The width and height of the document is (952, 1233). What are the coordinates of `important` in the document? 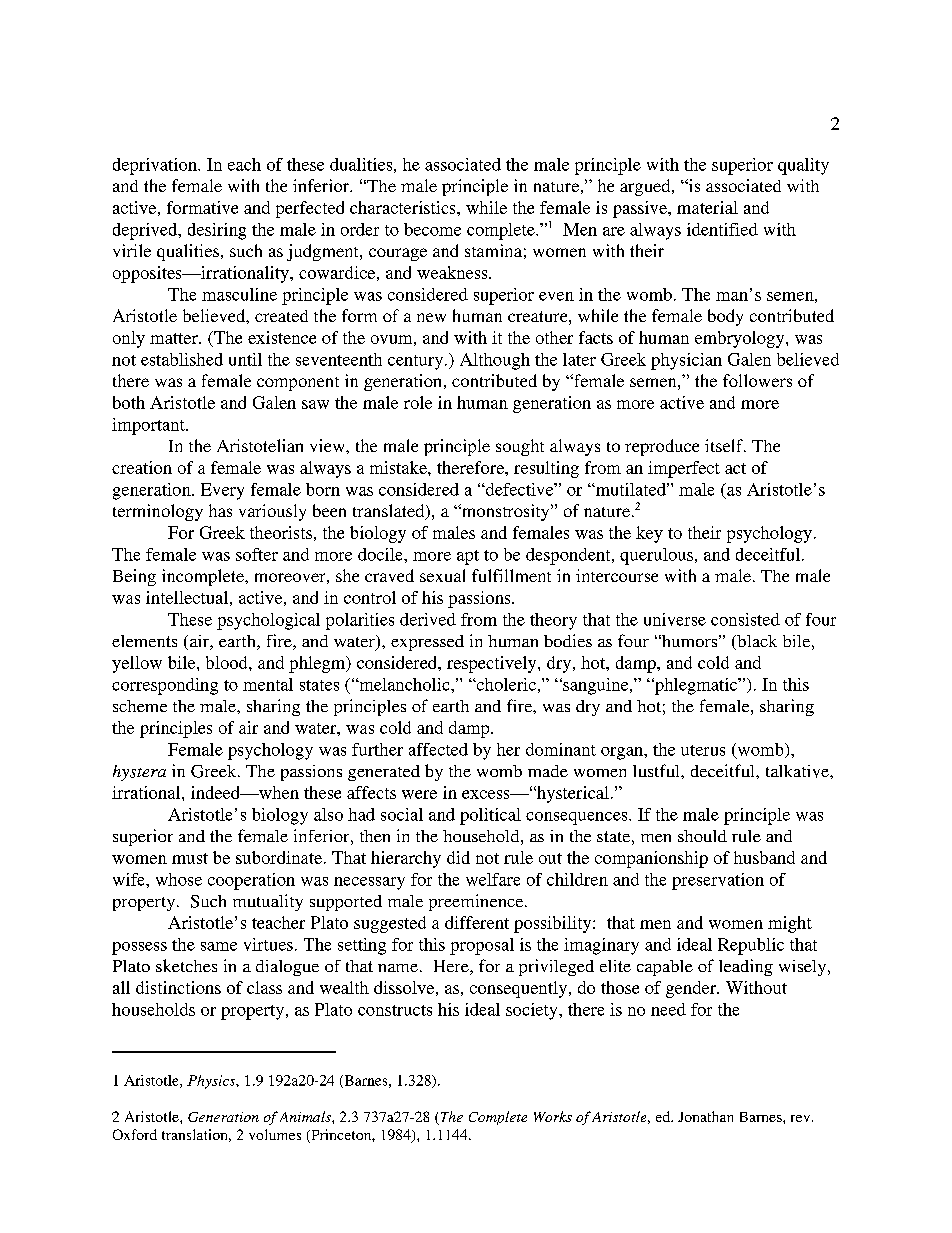 It's located at (149, 426).
